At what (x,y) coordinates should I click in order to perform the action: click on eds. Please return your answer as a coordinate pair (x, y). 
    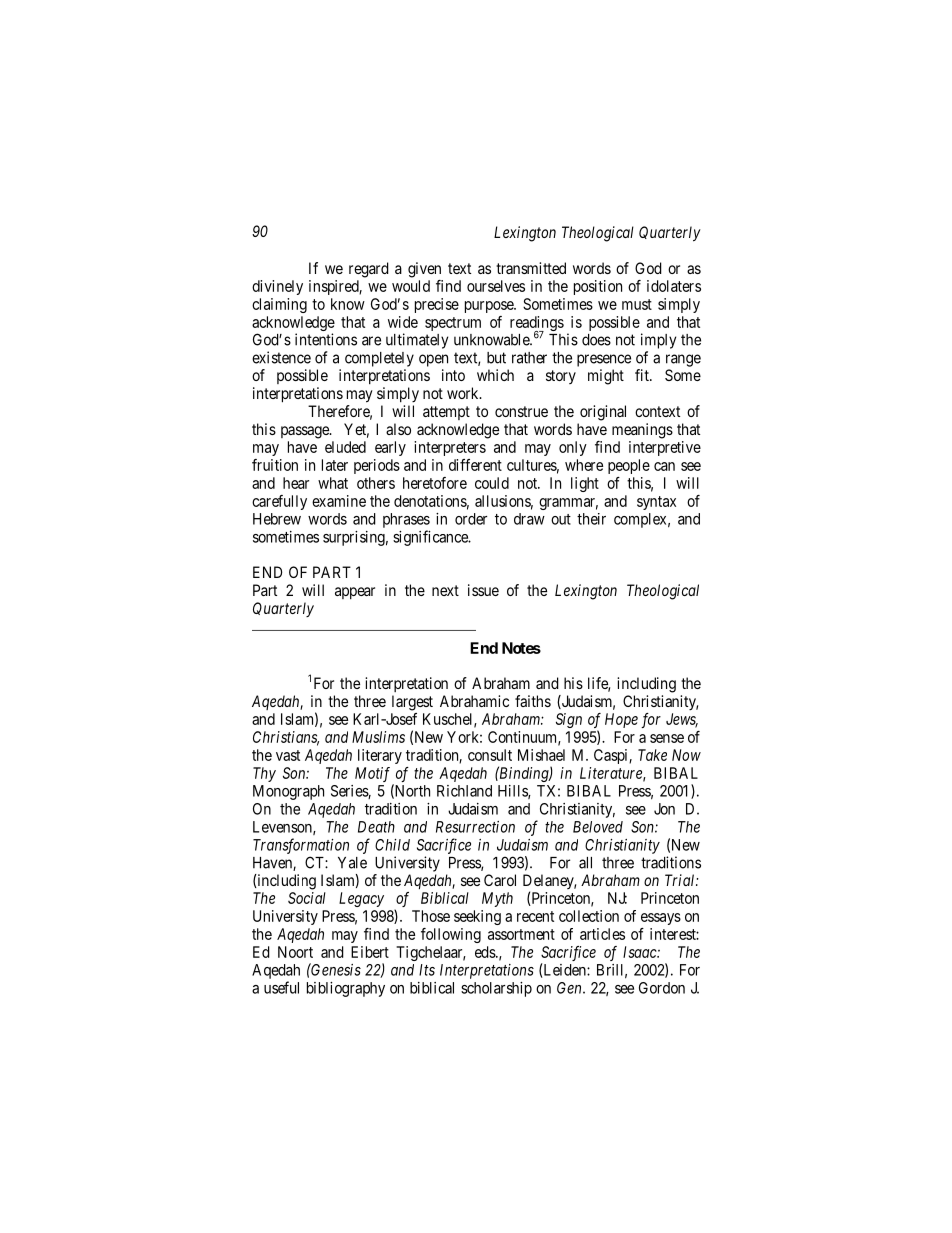
    Looking at the image, I should click on (486, 952).
